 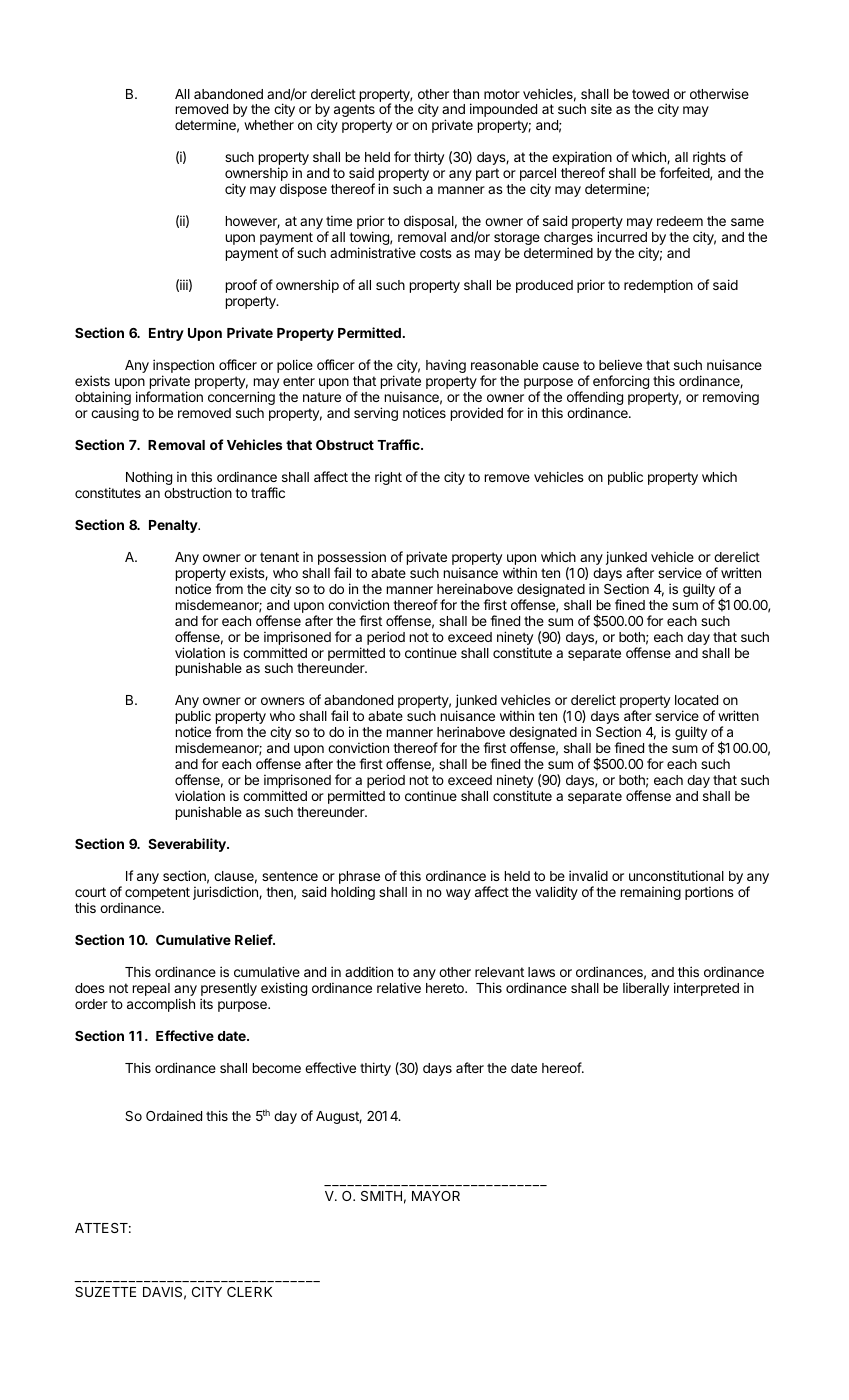 I want to click on CLERK, so click(x=249, y=1292).
